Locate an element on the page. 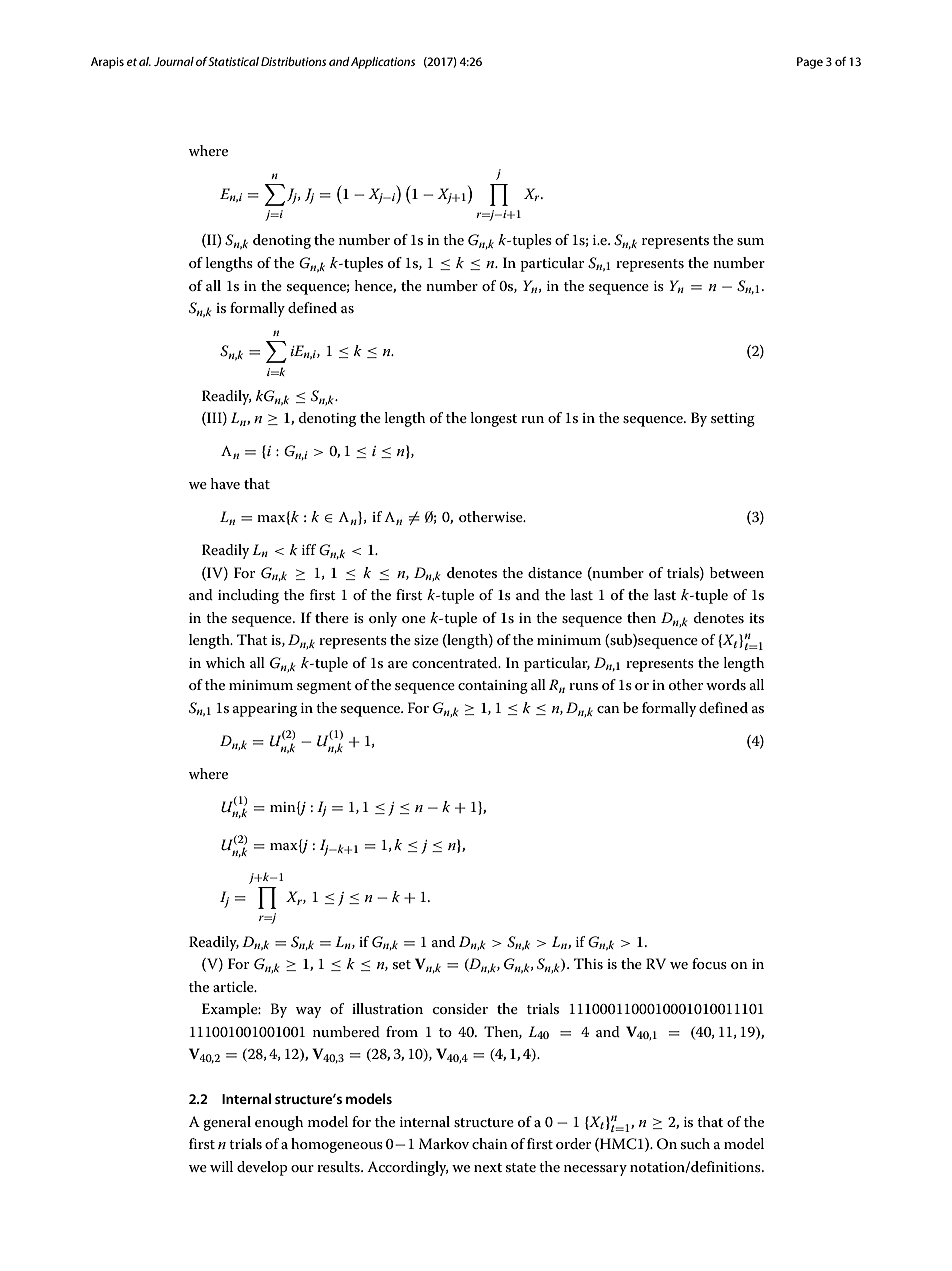 Image resolution: width=952 pixels, height=1271 pixels. Page is located at coordinates (810, 63).
